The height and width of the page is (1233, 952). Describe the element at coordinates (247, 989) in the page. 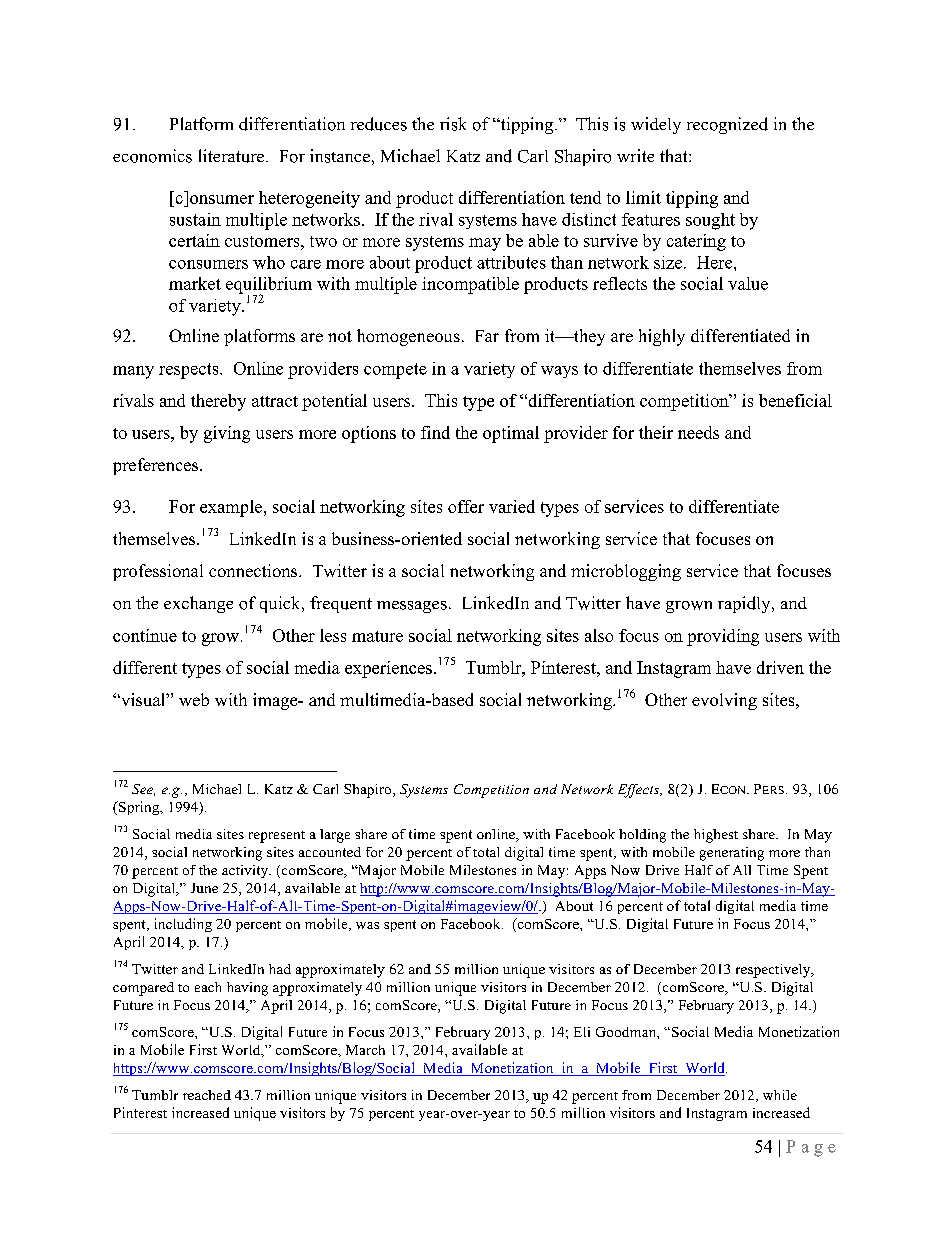

I see `having` at that location.
